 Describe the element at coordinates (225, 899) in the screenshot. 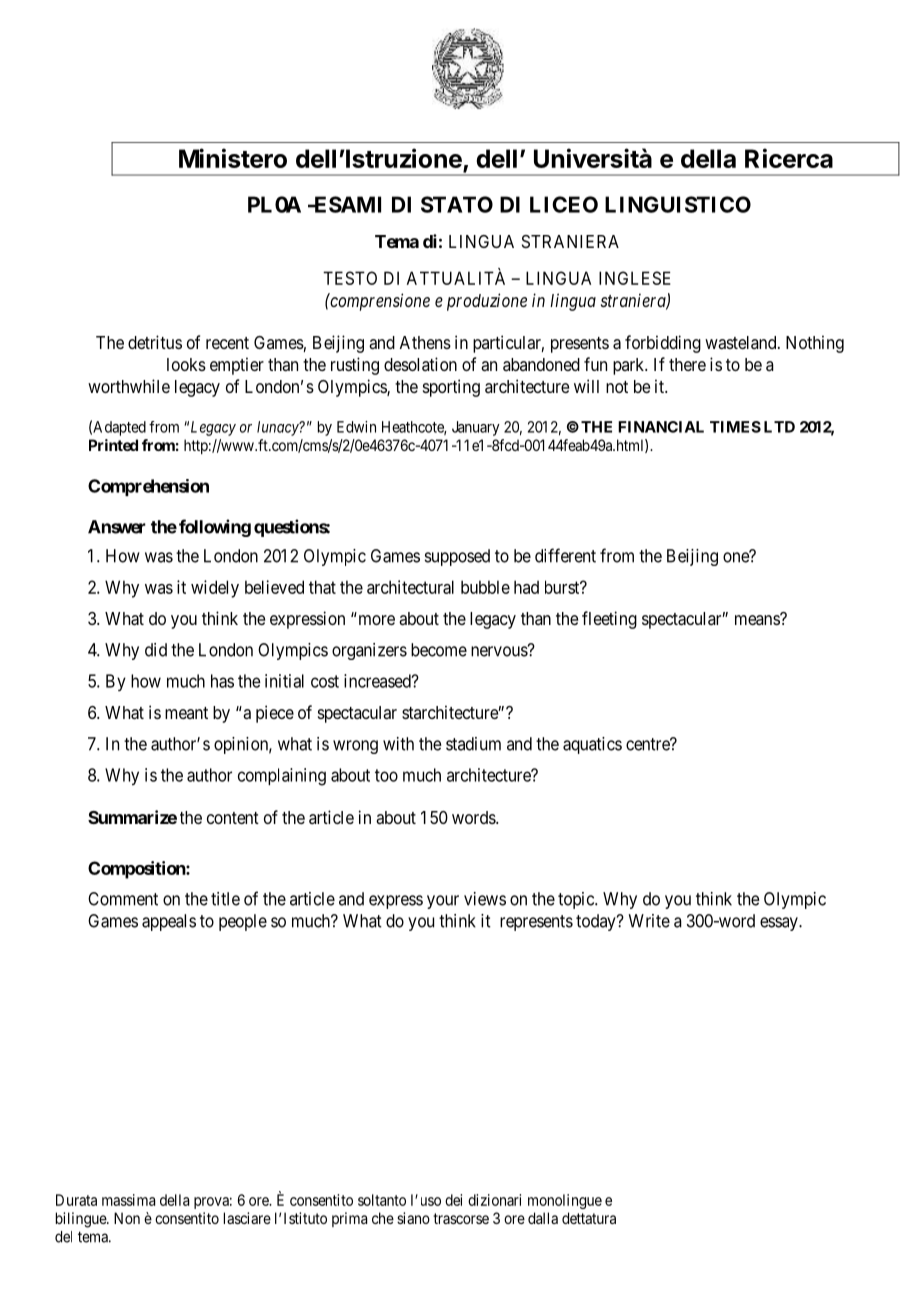

I see `title` at that location.
